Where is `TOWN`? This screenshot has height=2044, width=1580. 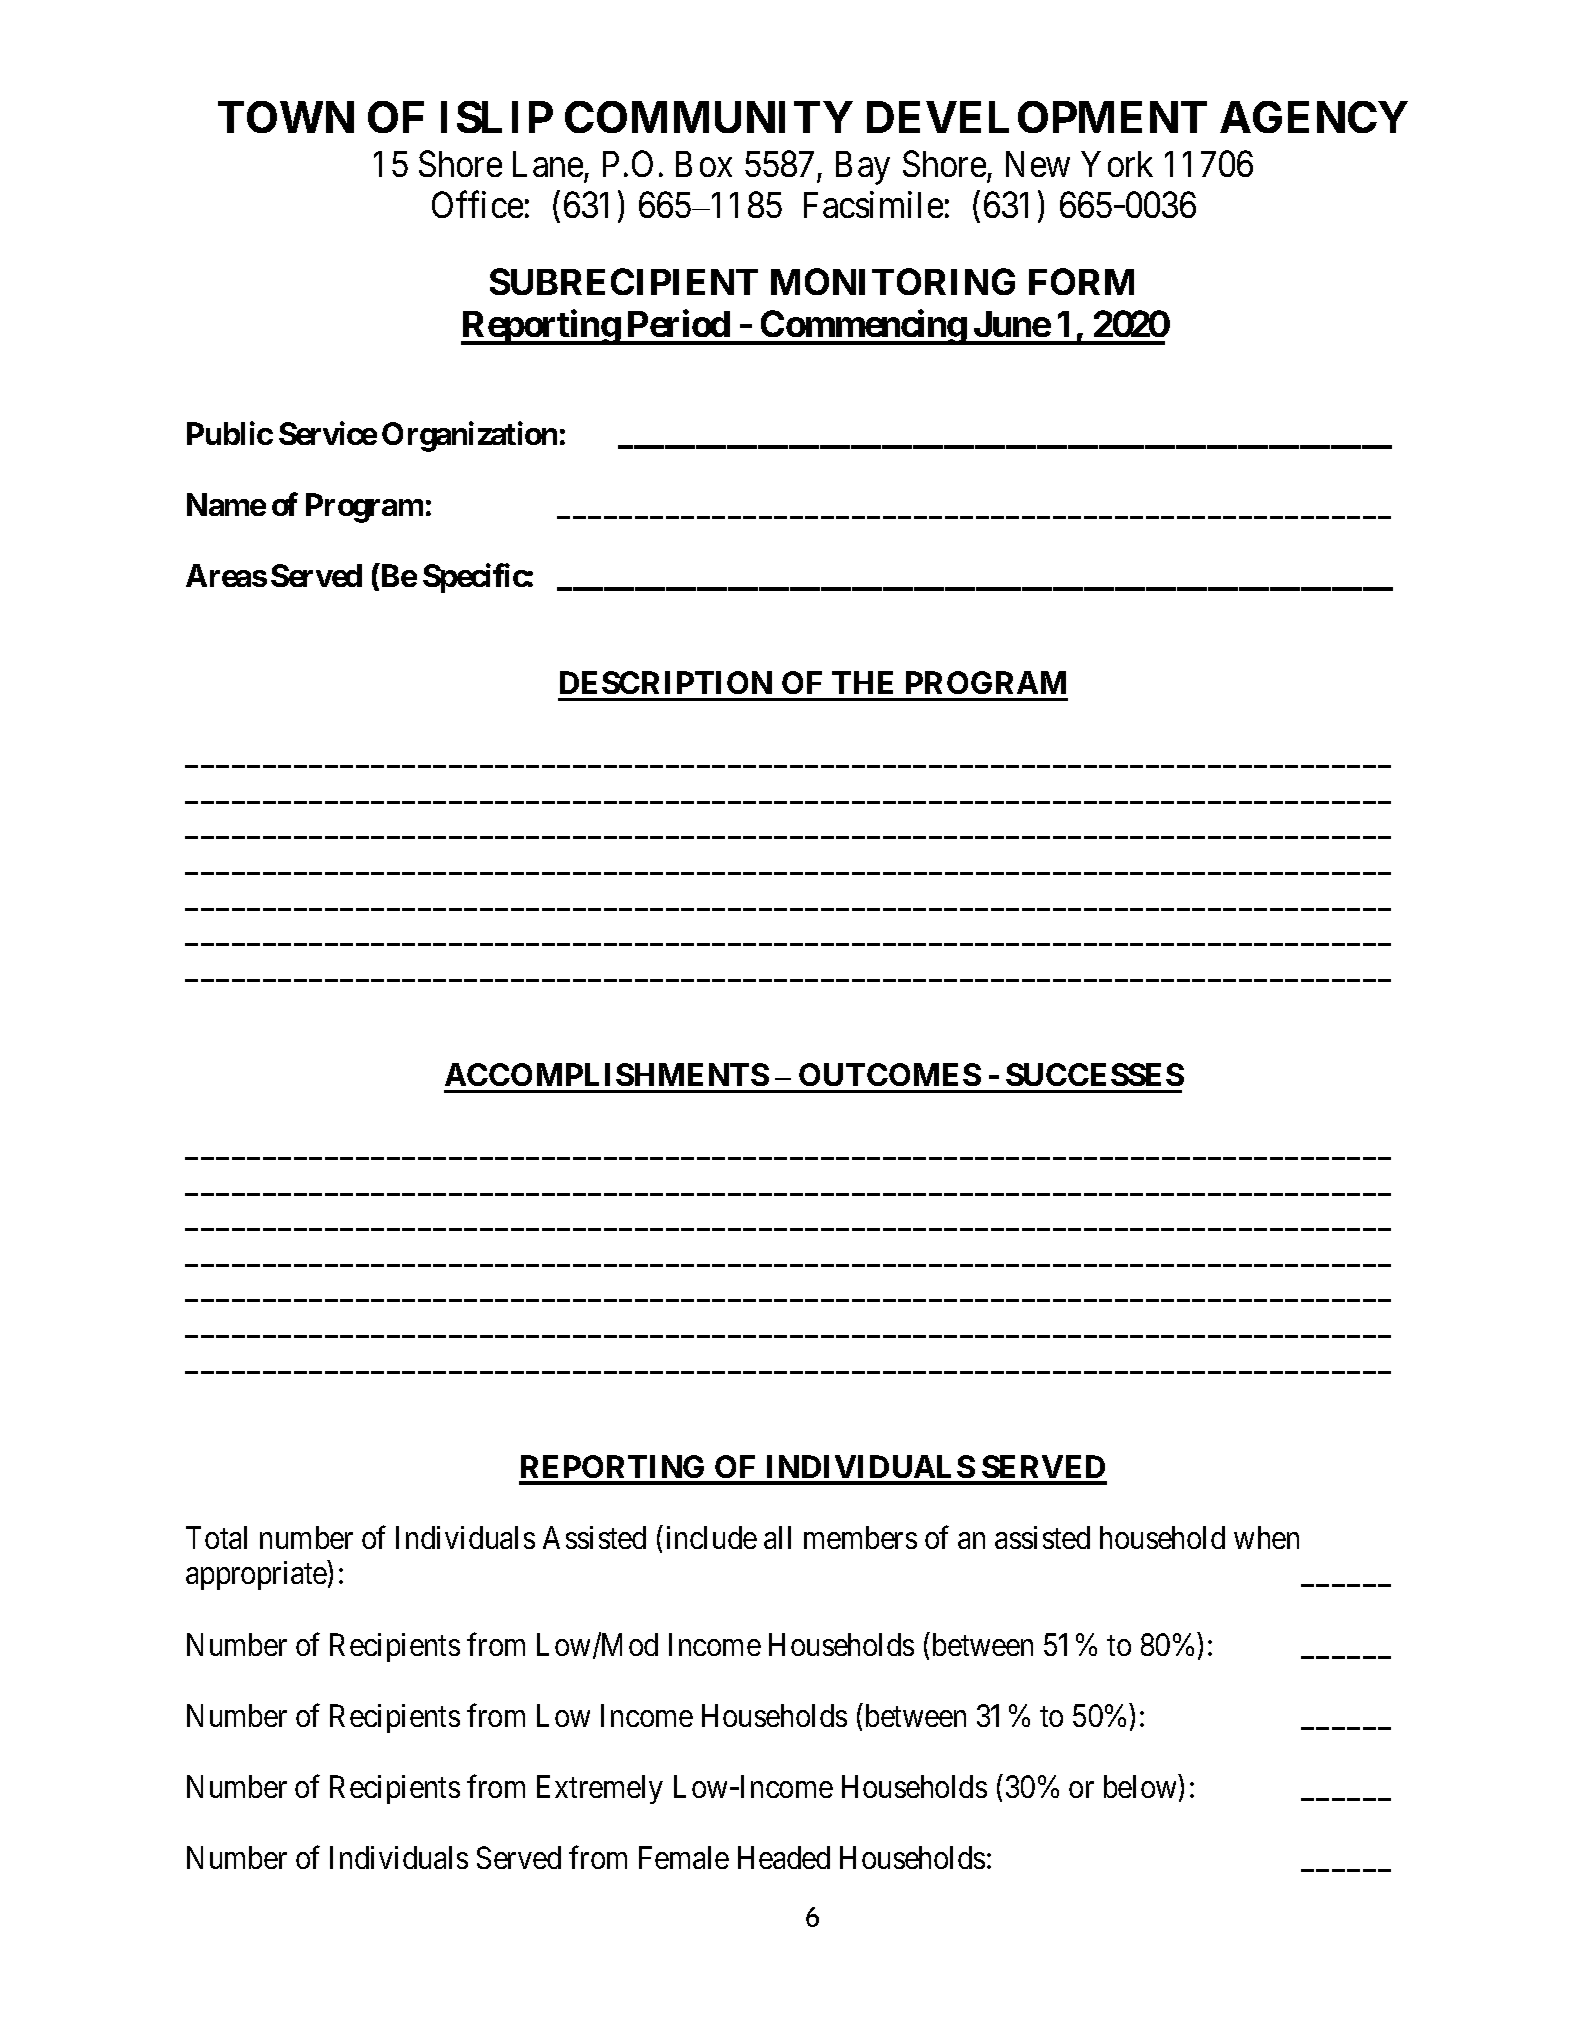 TOWN is located at coordinates (286, 117).
